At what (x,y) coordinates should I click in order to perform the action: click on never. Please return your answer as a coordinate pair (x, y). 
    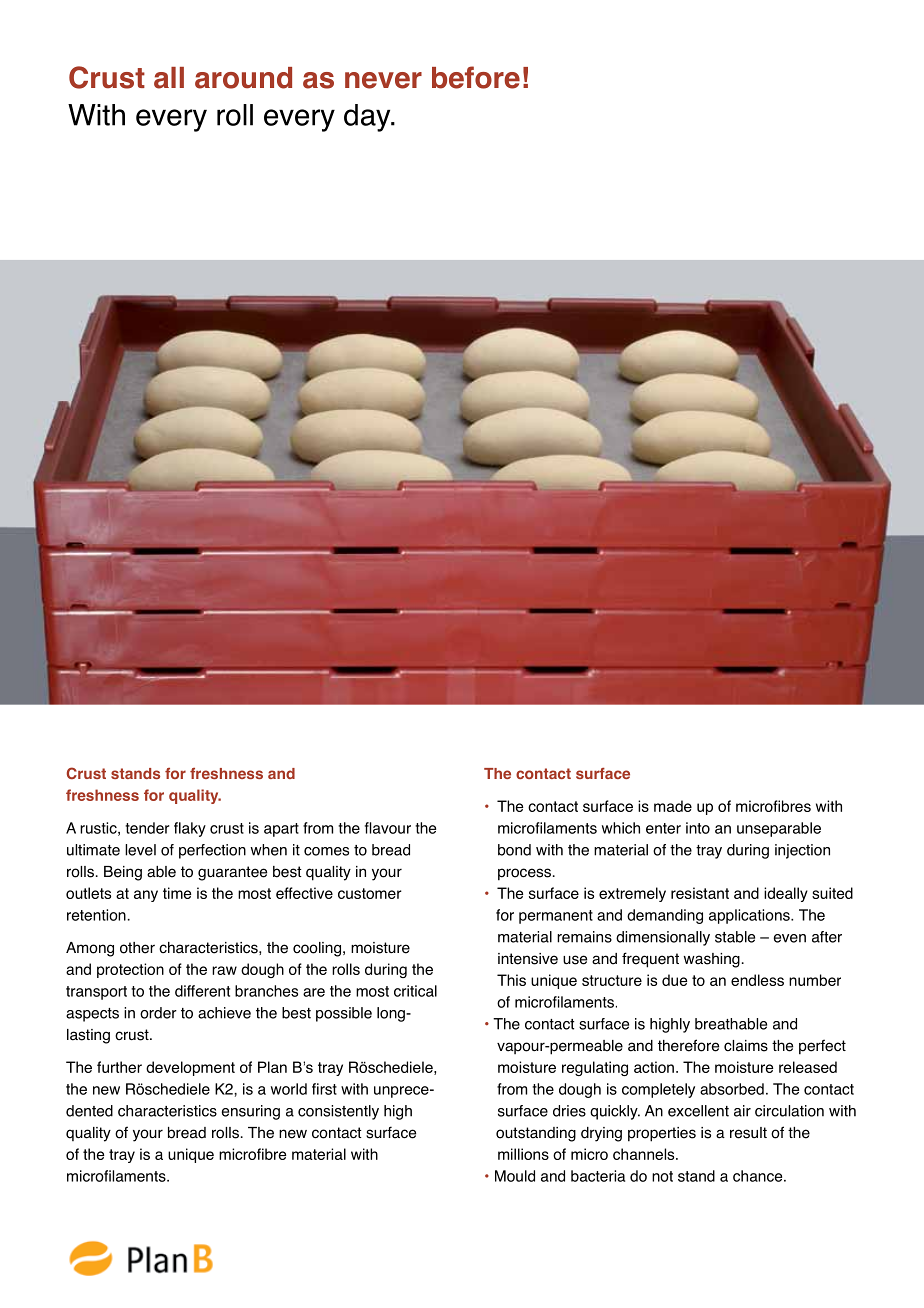
    Looking at the image, I should click on (383, 80).
